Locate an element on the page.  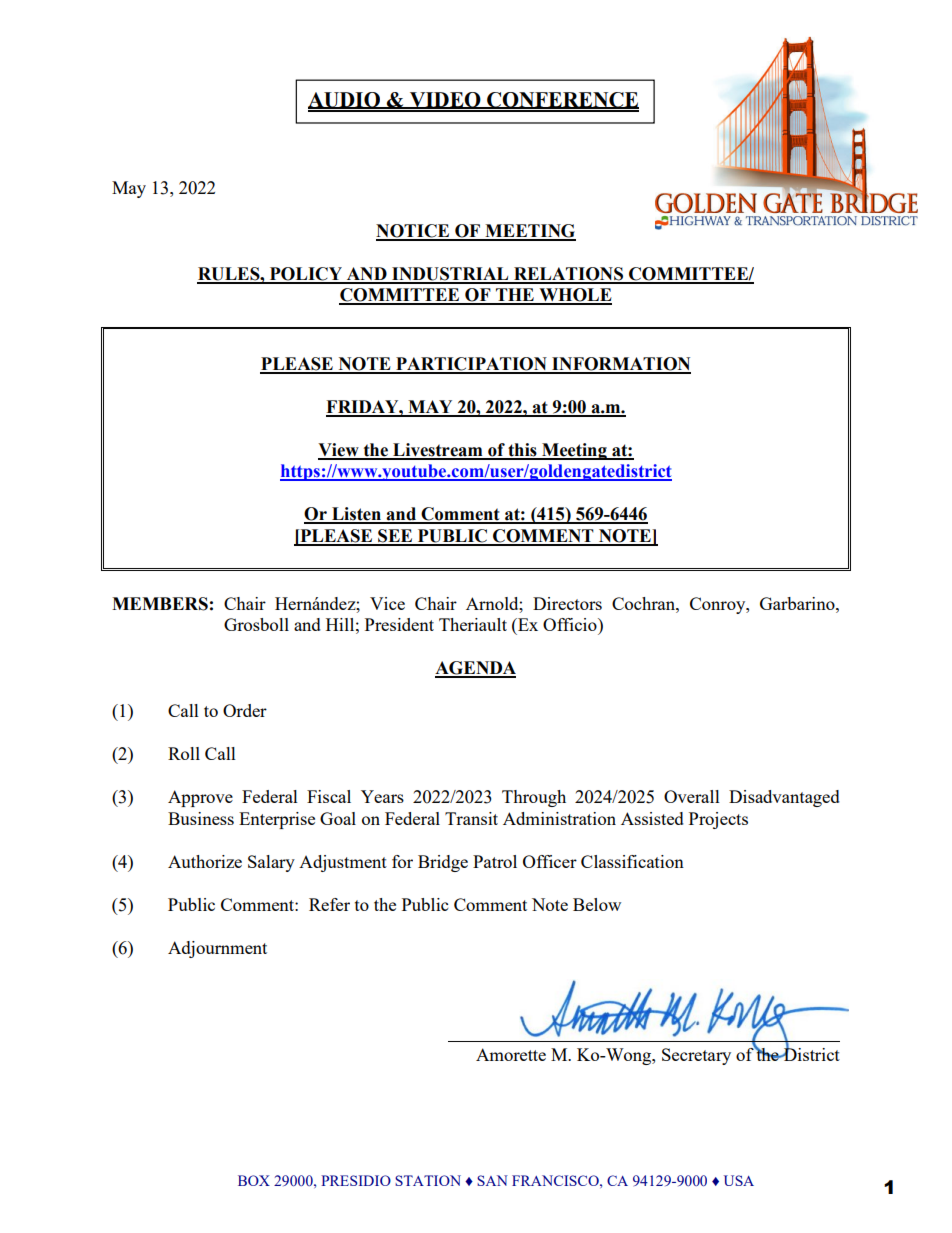
Patrol is located at coordinates (495, 861).
